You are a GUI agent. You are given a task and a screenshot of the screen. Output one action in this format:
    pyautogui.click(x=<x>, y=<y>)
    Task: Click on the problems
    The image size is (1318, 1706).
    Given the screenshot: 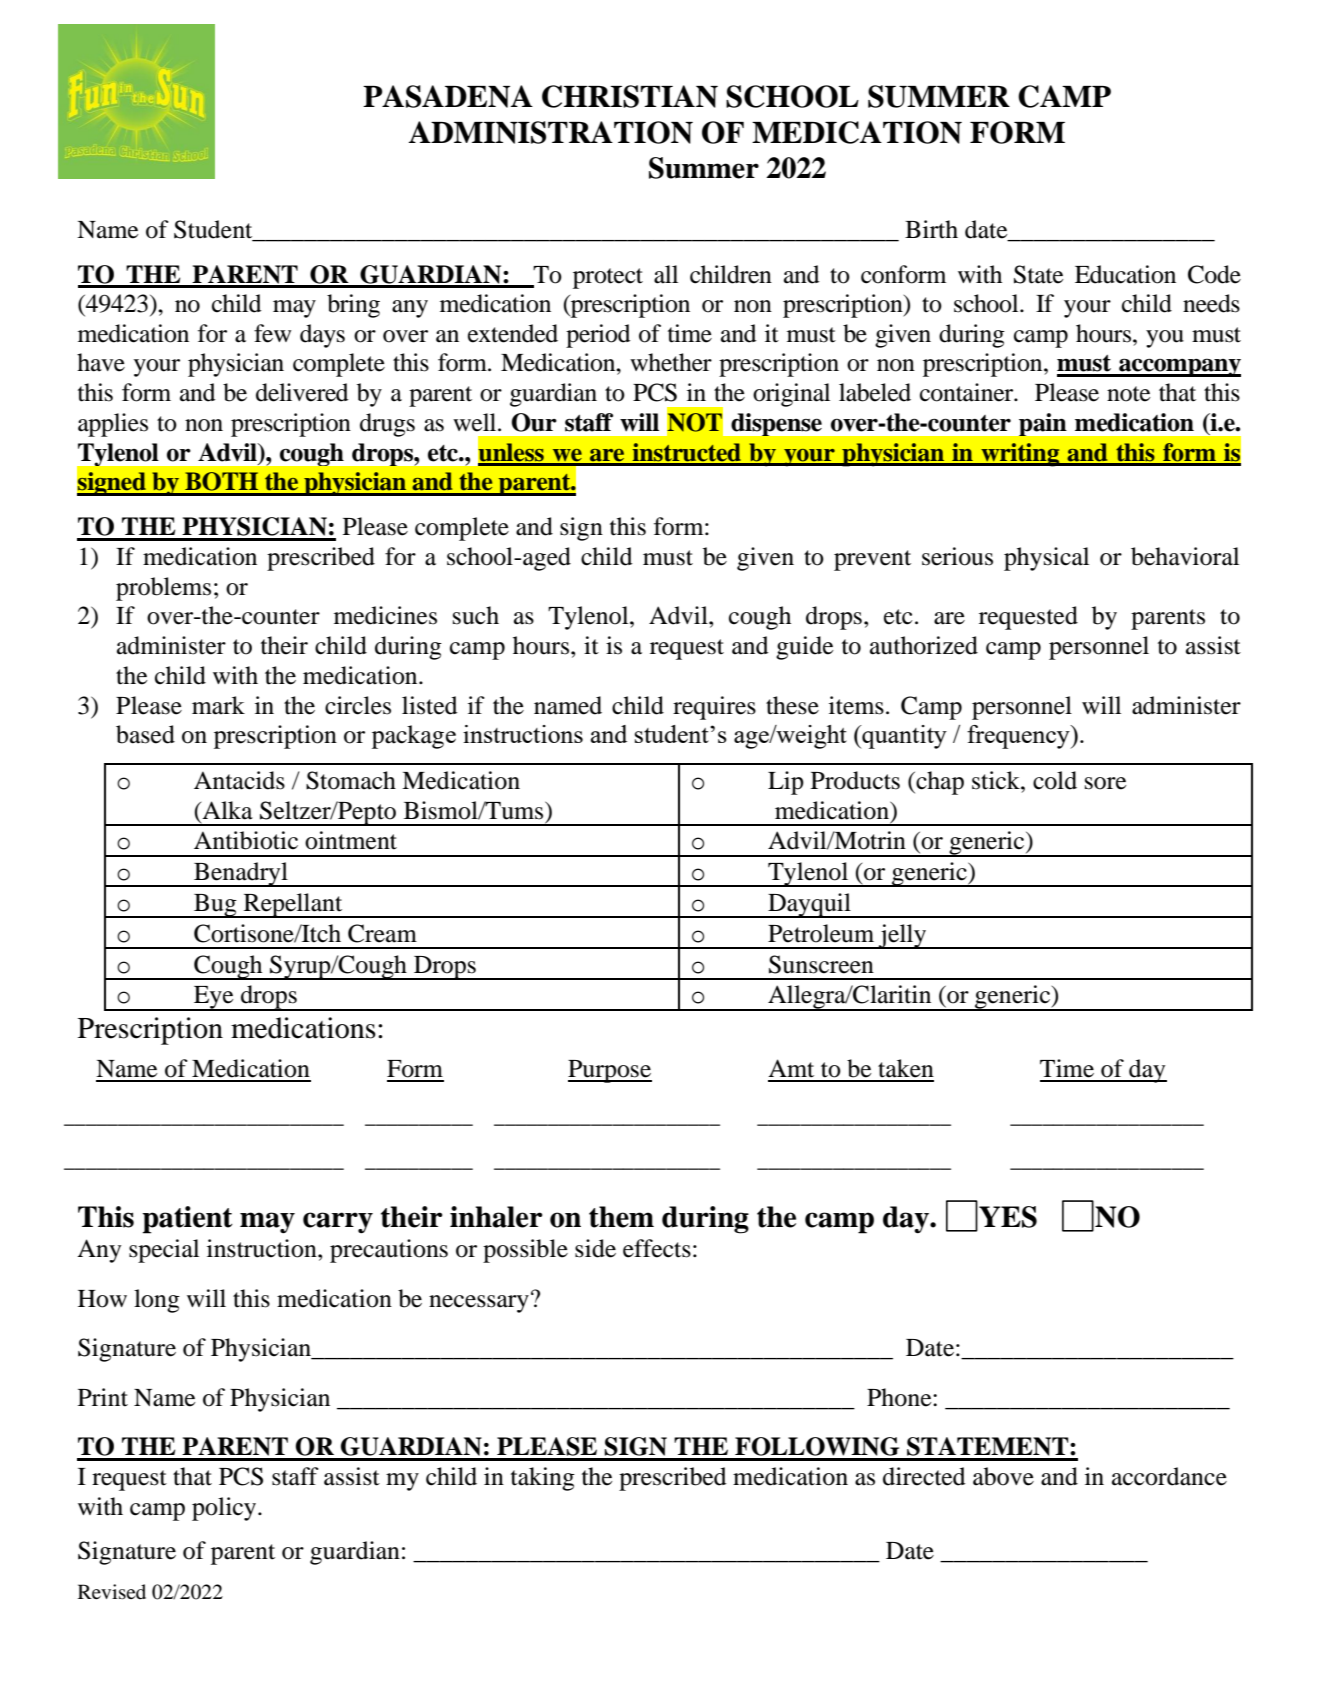 What is the action you would take?
    pyautogui.click(x=163, y=589)
